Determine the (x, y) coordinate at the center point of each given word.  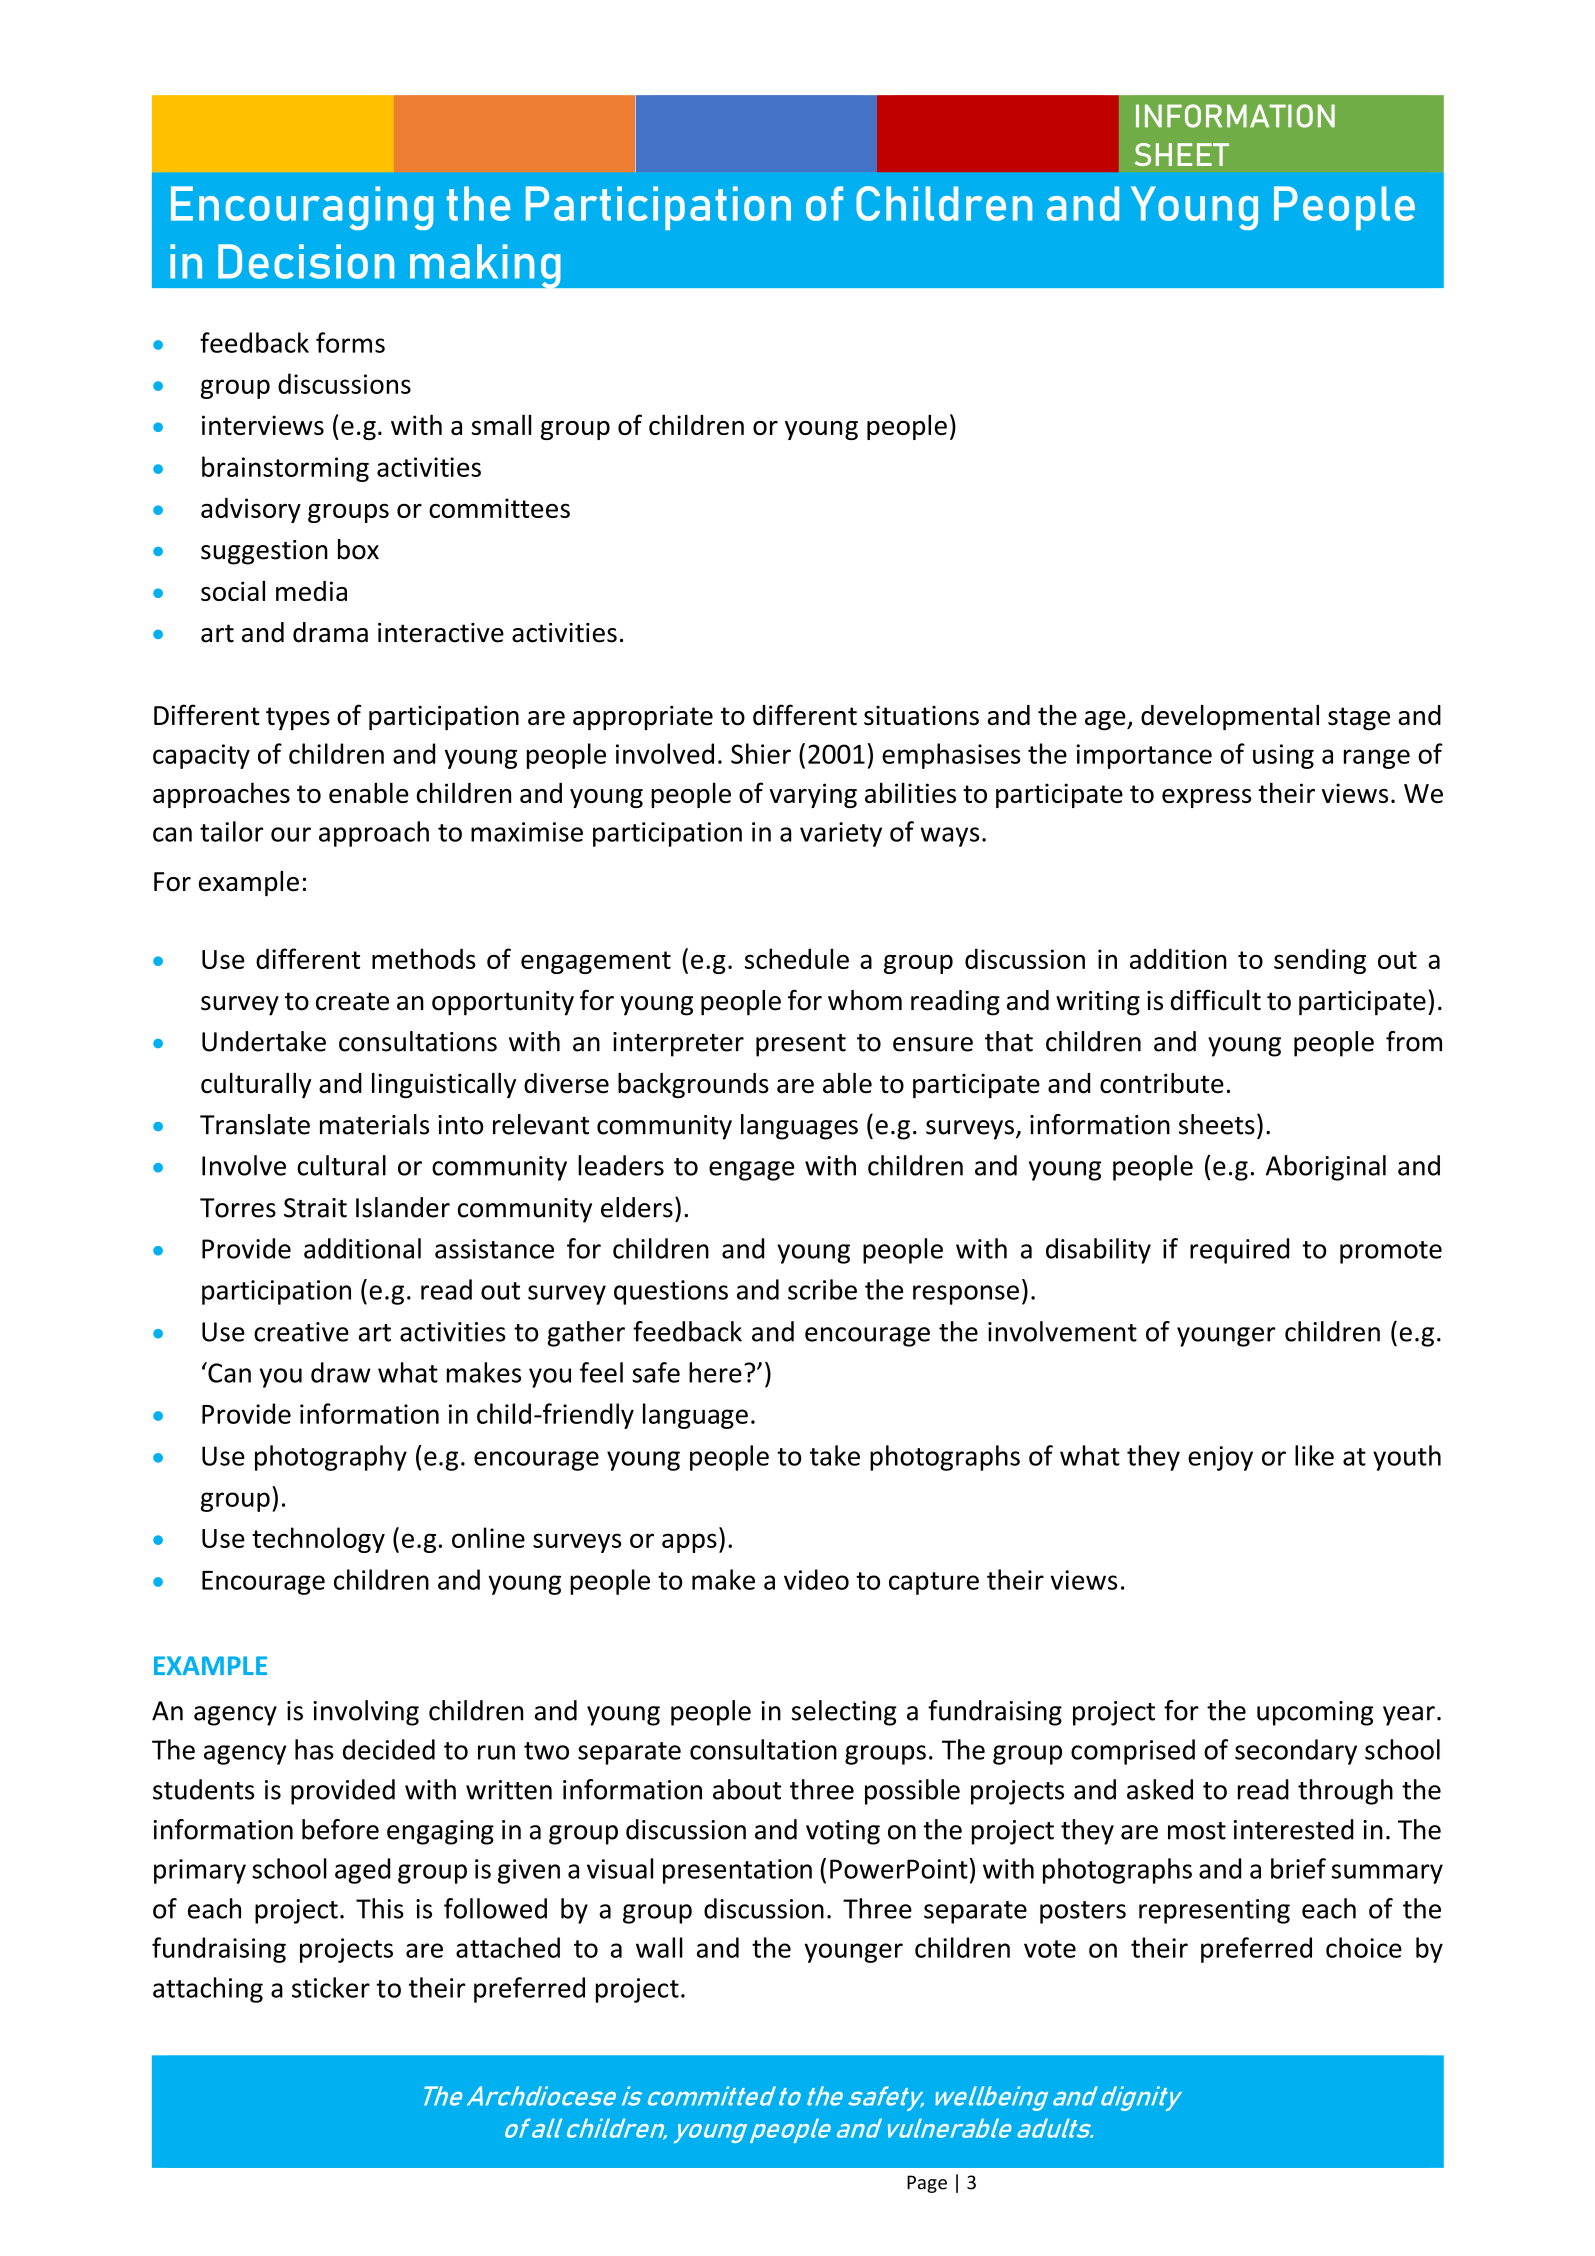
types (298, 718)
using (1283, 756)
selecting (844, 1713)
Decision (306, 261)
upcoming (1315, 1713)
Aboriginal (1326, 1168)
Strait (315, 1208)
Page (927, 2184)
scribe (822, 1289)
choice (1364, 1947)
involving (366, 1713)
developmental (1230, 717)
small (501, 424)
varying (813, 795)
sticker (331, 1987)
